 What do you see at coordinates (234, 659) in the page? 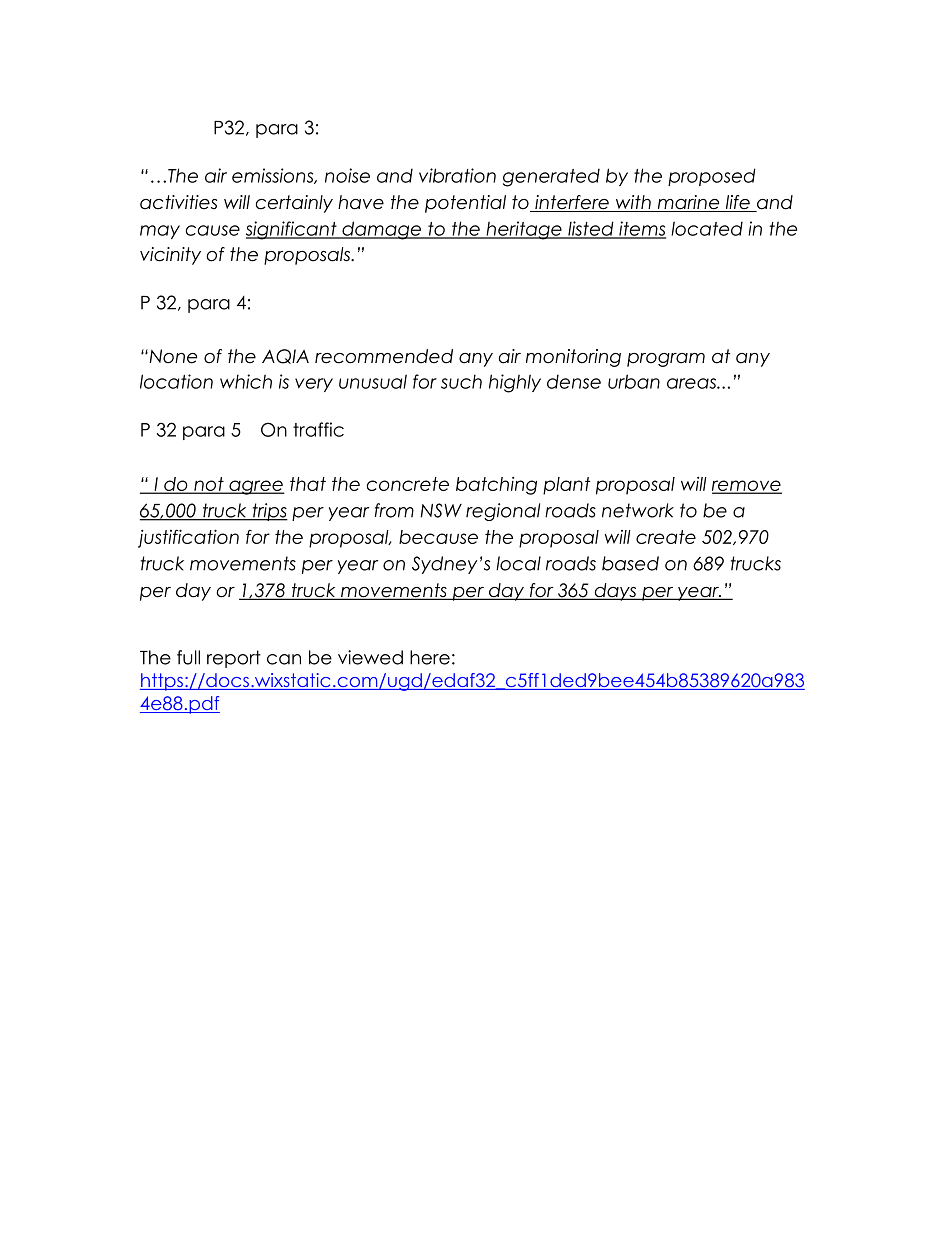
I see `report` at bounding box center [234, 659].
